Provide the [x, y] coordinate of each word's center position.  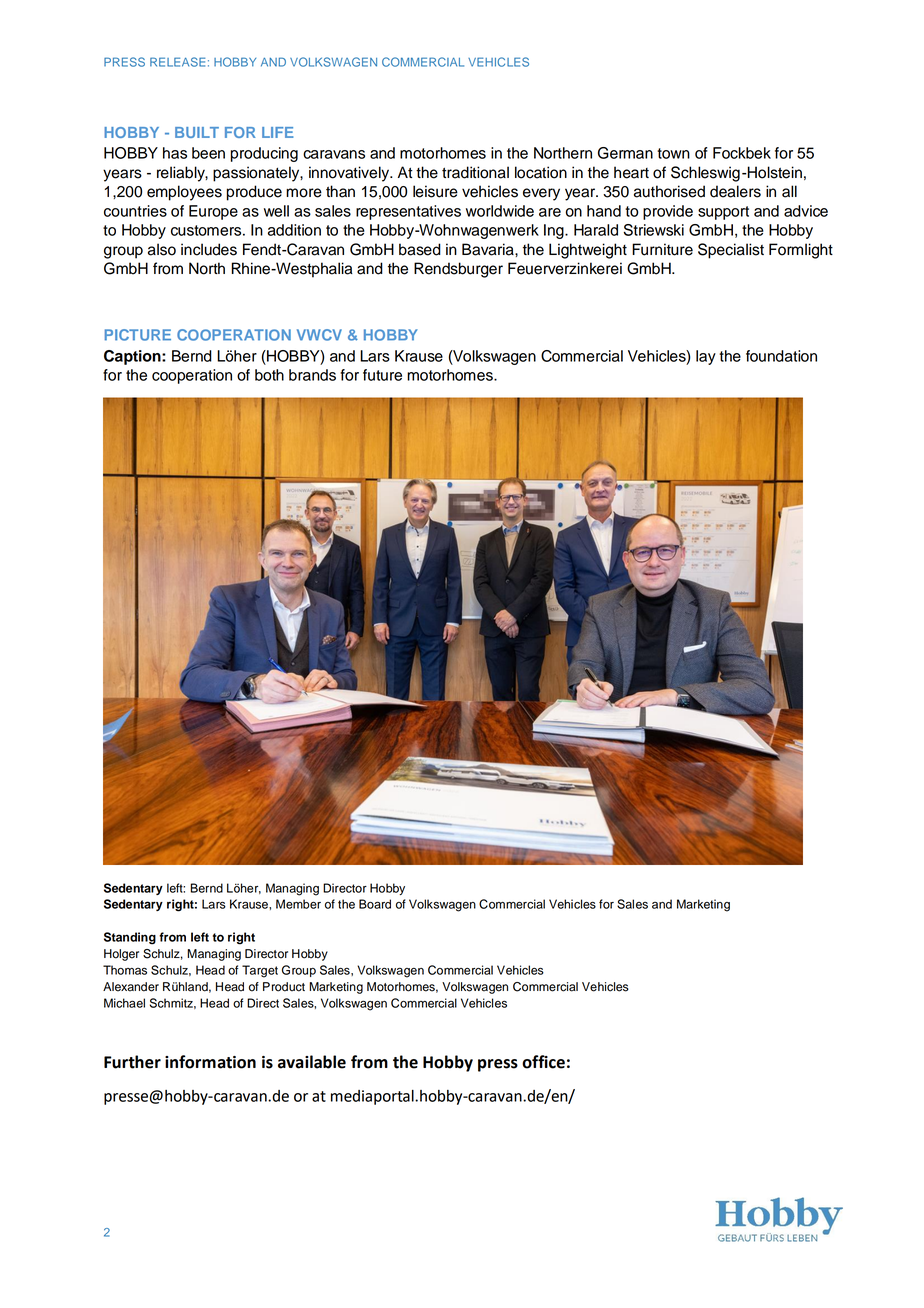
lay [706, 357]
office [543, 1062]
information [210, 1062]
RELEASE [177, 62]
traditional [475, 172]
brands [312, 375]
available [312, 1062]
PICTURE [138, 335]
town [673, 153]
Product [284, 987]
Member [298, 904]
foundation [781, 356]
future [382, 375]
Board [375, 904]
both [269, 375]
